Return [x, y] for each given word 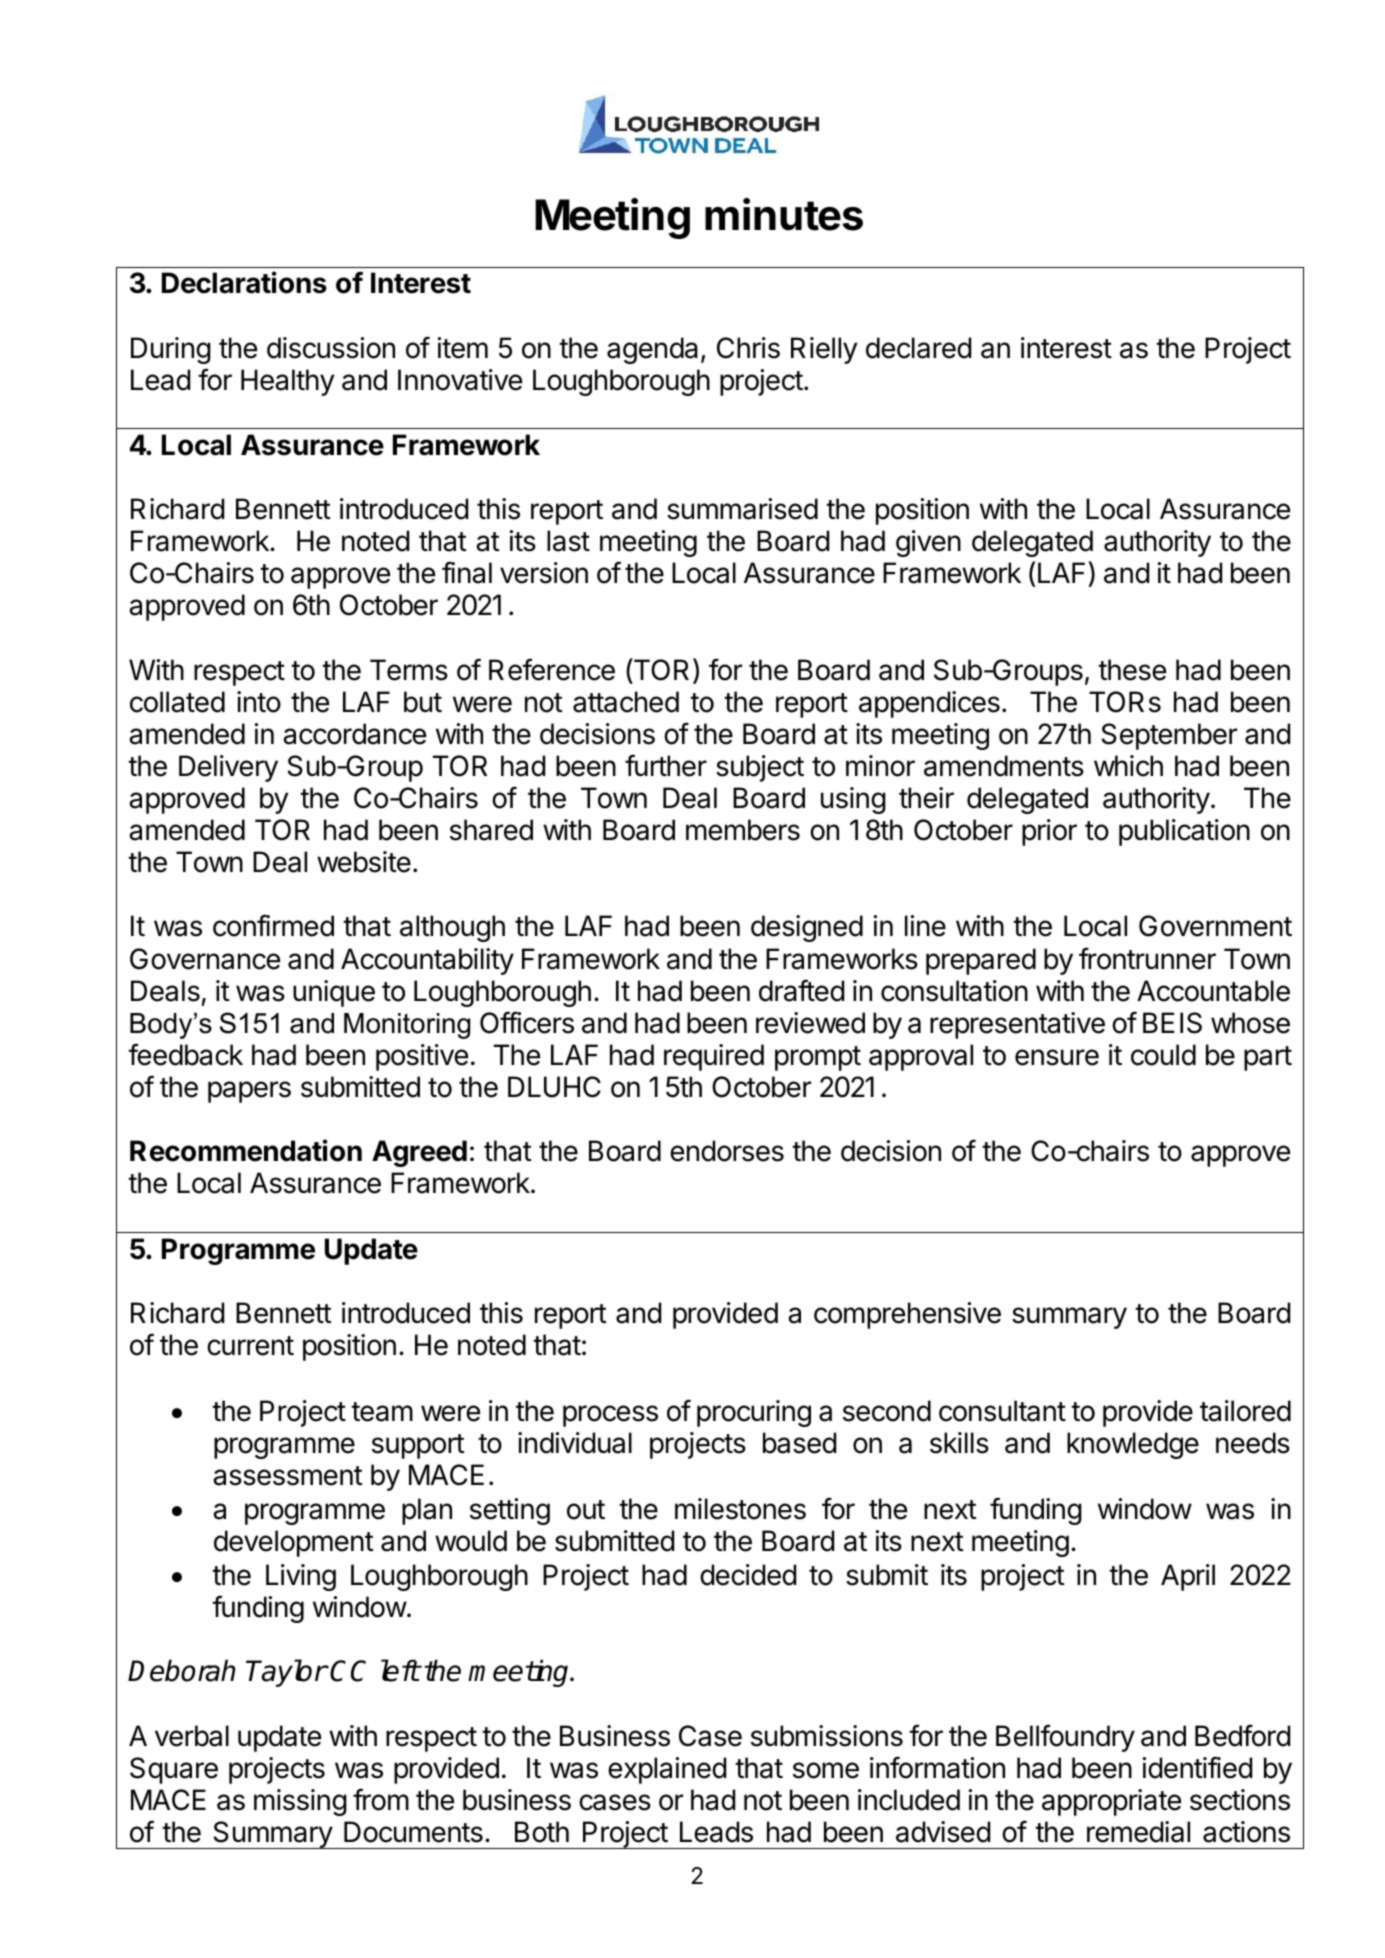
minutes [784, 214]
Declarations [244, 282]
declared [918, 348]
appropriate [1111, 1802]
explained [667, 1770]
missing [300, 1802]
